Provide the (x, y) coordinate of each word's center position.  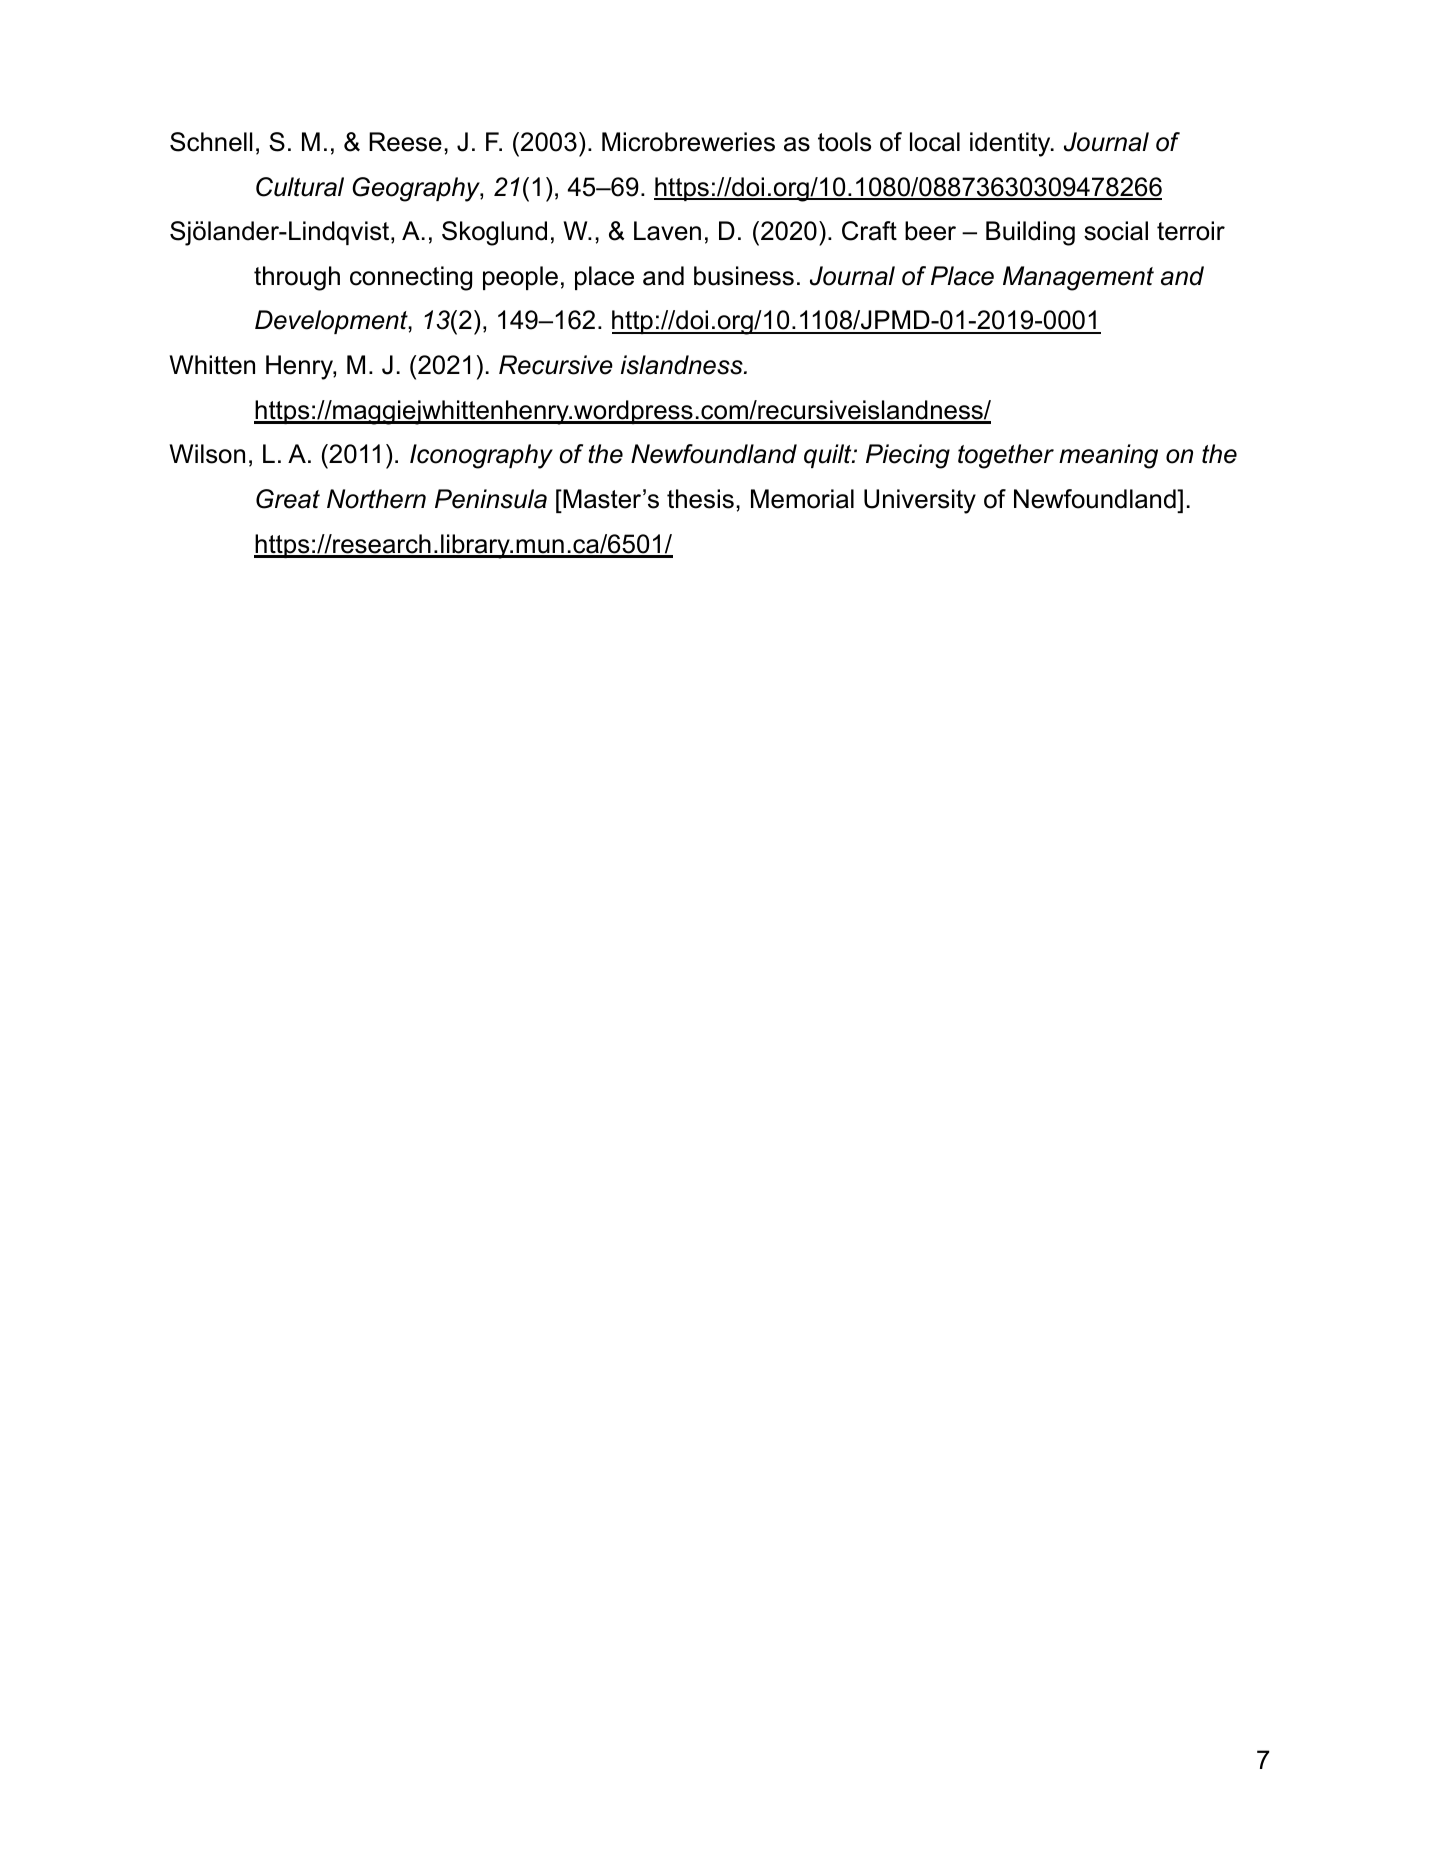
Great (288, 499)
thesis (700, 499)
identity (1011, 144)
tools (844, 142)
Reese (405, 142)
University (920, 501)
